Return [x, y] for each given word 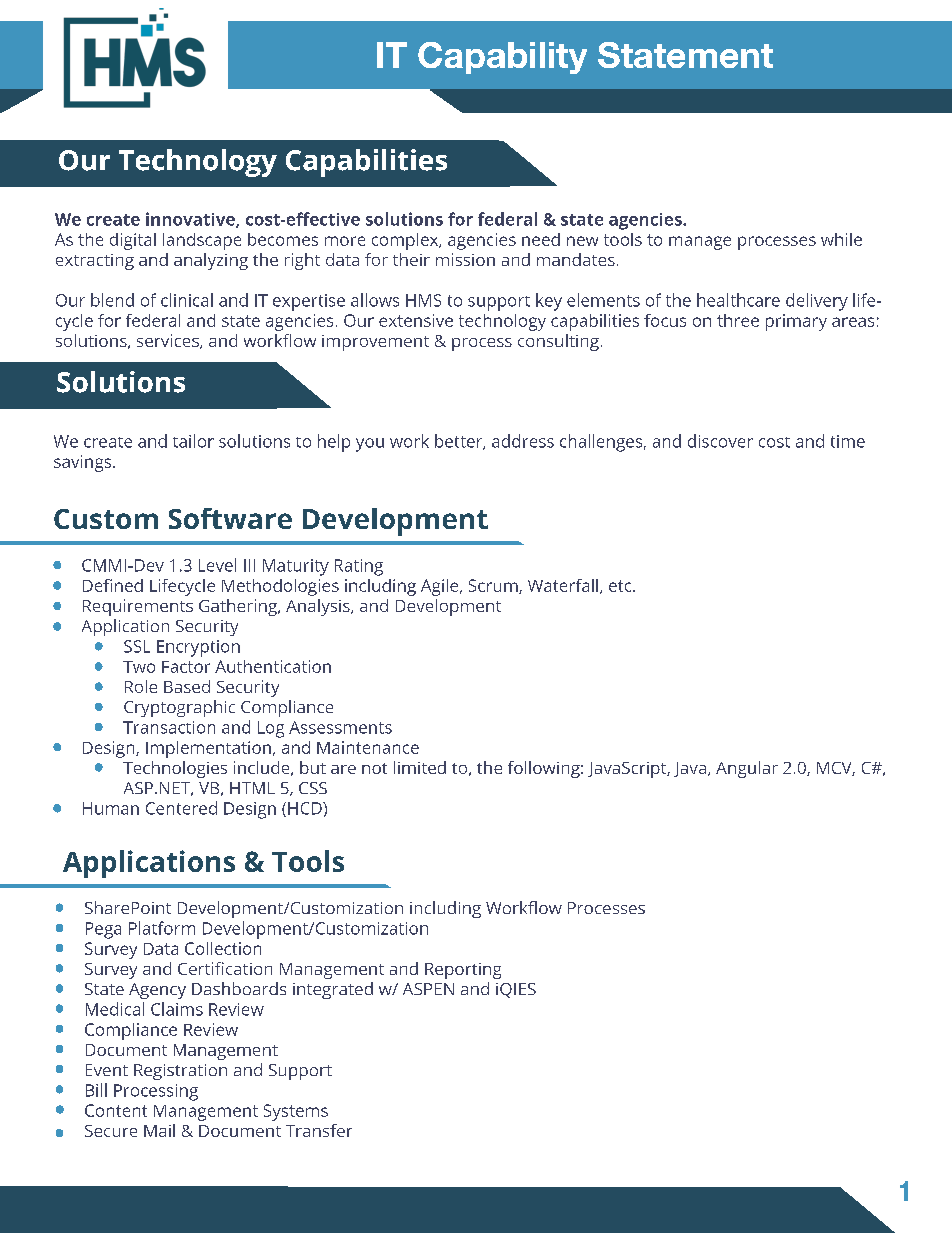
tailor [193, 441]
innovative [191, 220]
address [523, 441]
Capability [502, 58]
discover [720, 441]
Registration [180, 1072]
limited [420, 767]
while [841, 239]
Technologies [175, 769]
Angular [747, 769]
